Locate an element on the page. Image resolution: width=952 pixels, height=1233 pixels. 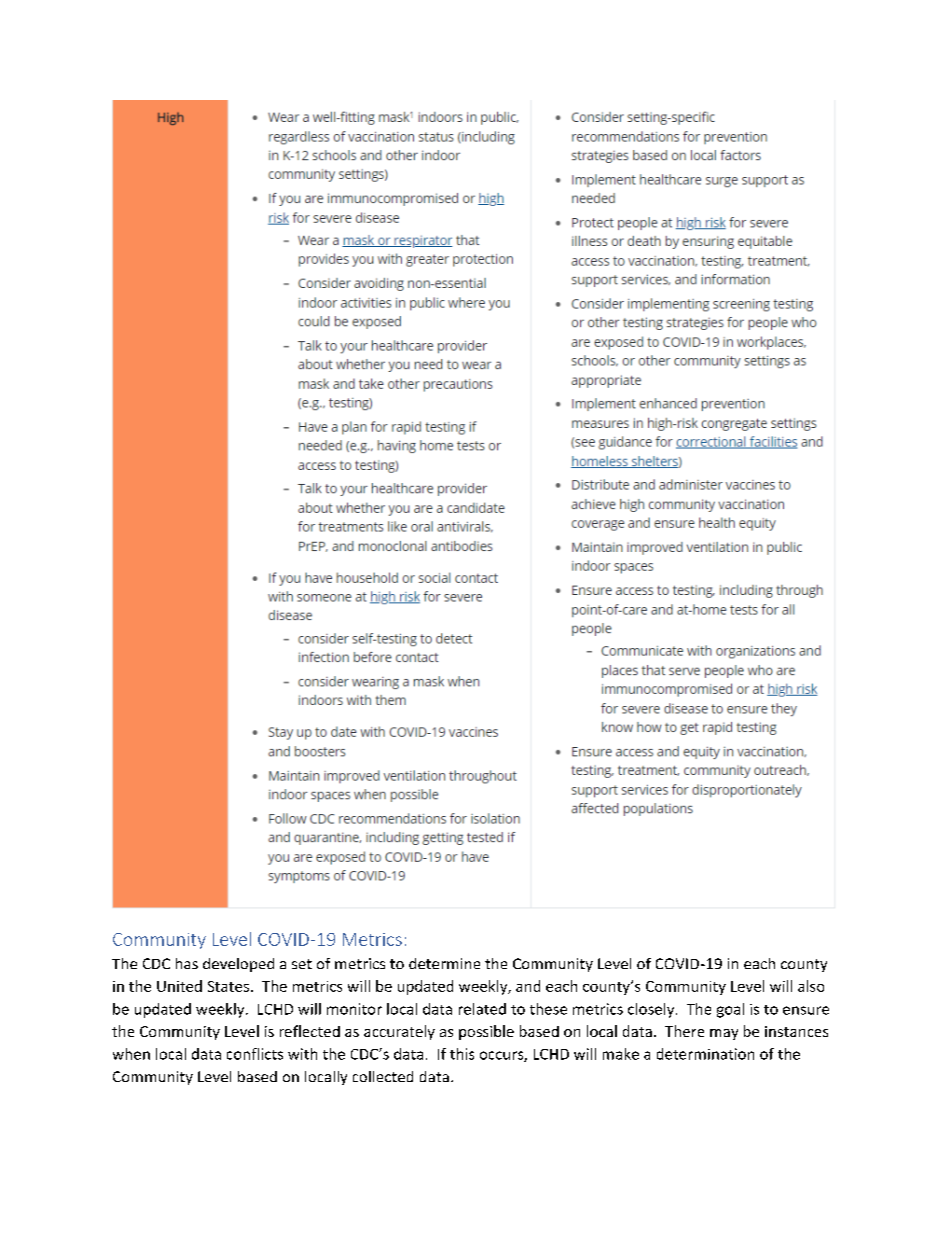
collected is located at coordinates (383, 1076).
